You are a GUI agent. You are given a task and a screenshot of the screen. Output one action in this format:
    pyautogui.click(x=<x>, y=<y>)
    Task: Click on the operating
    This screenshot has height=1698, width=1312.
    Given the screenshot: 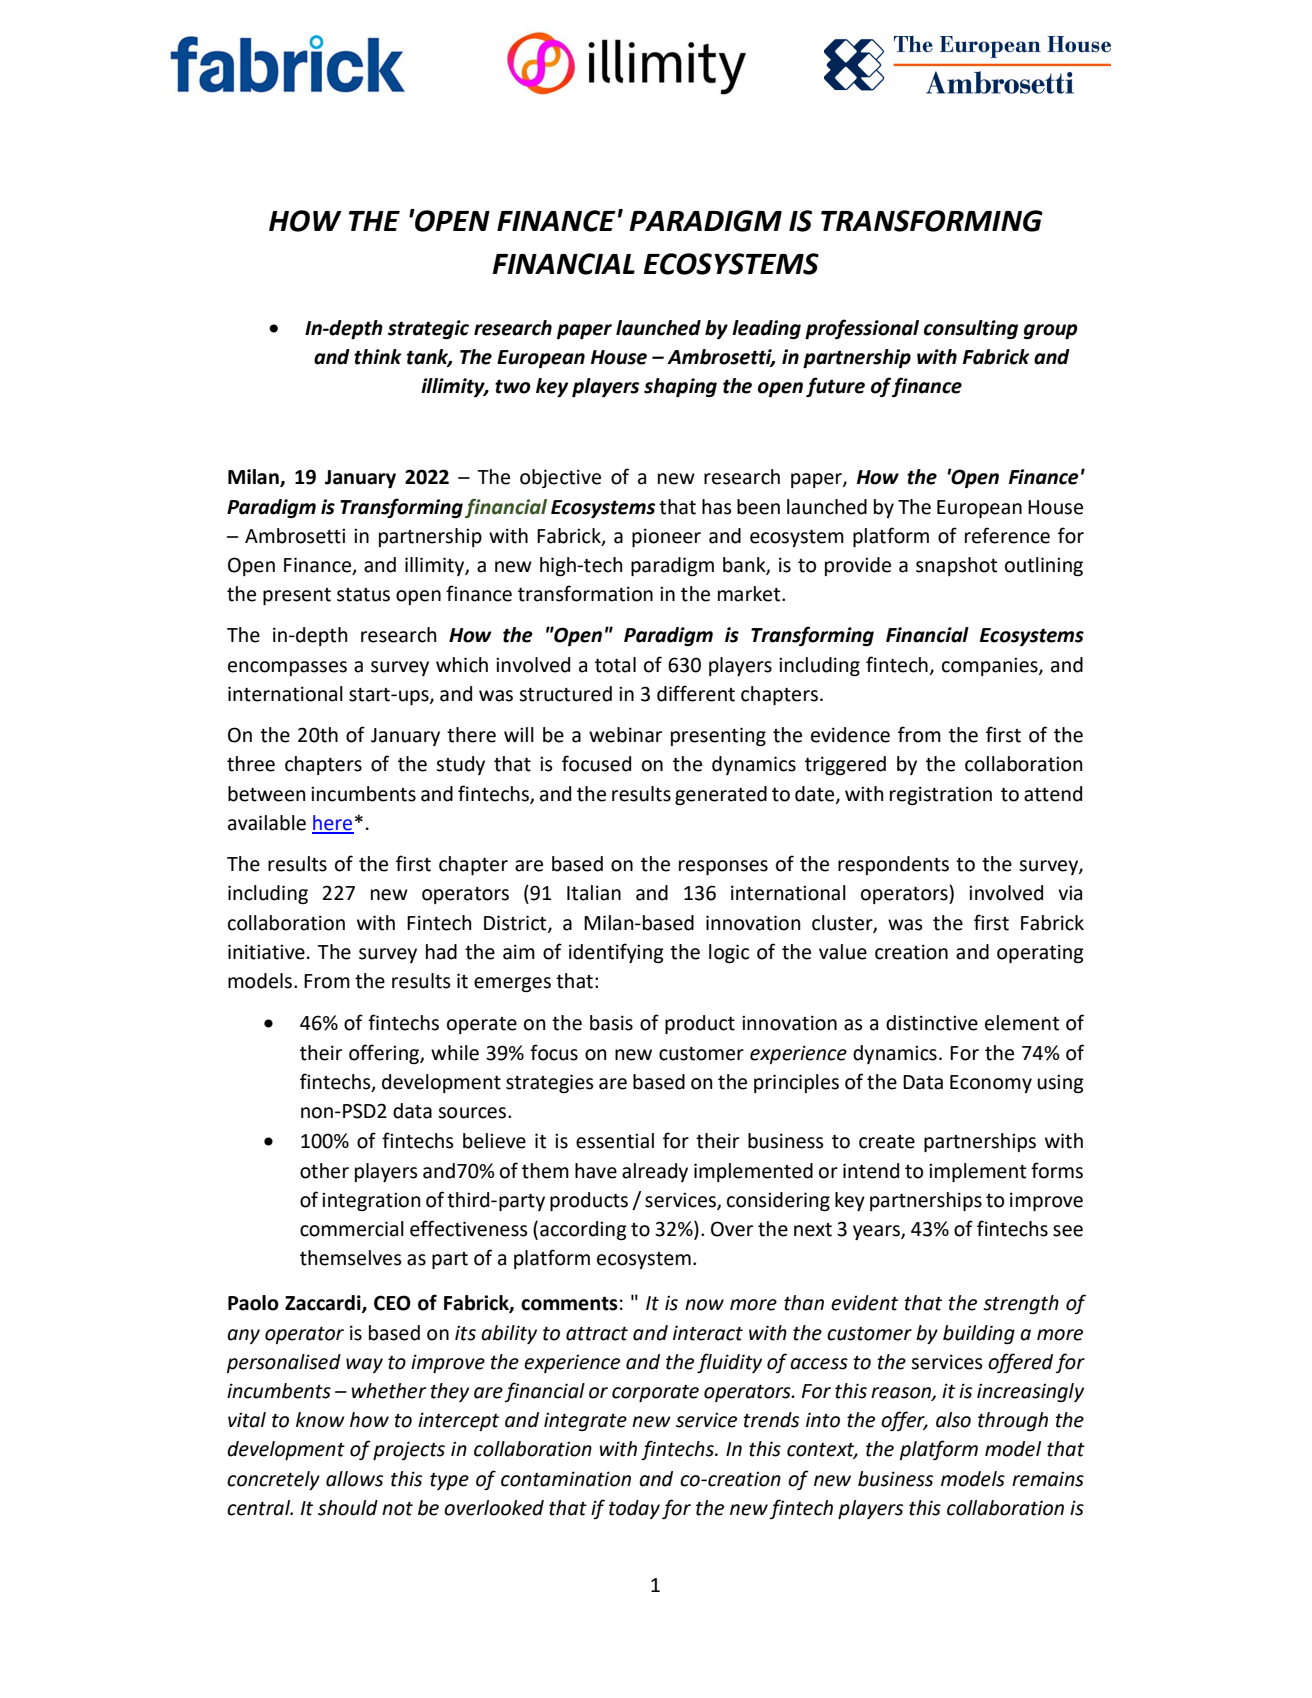 What is the action you would take?
    pyautogui.click(x=1040, y=953)
